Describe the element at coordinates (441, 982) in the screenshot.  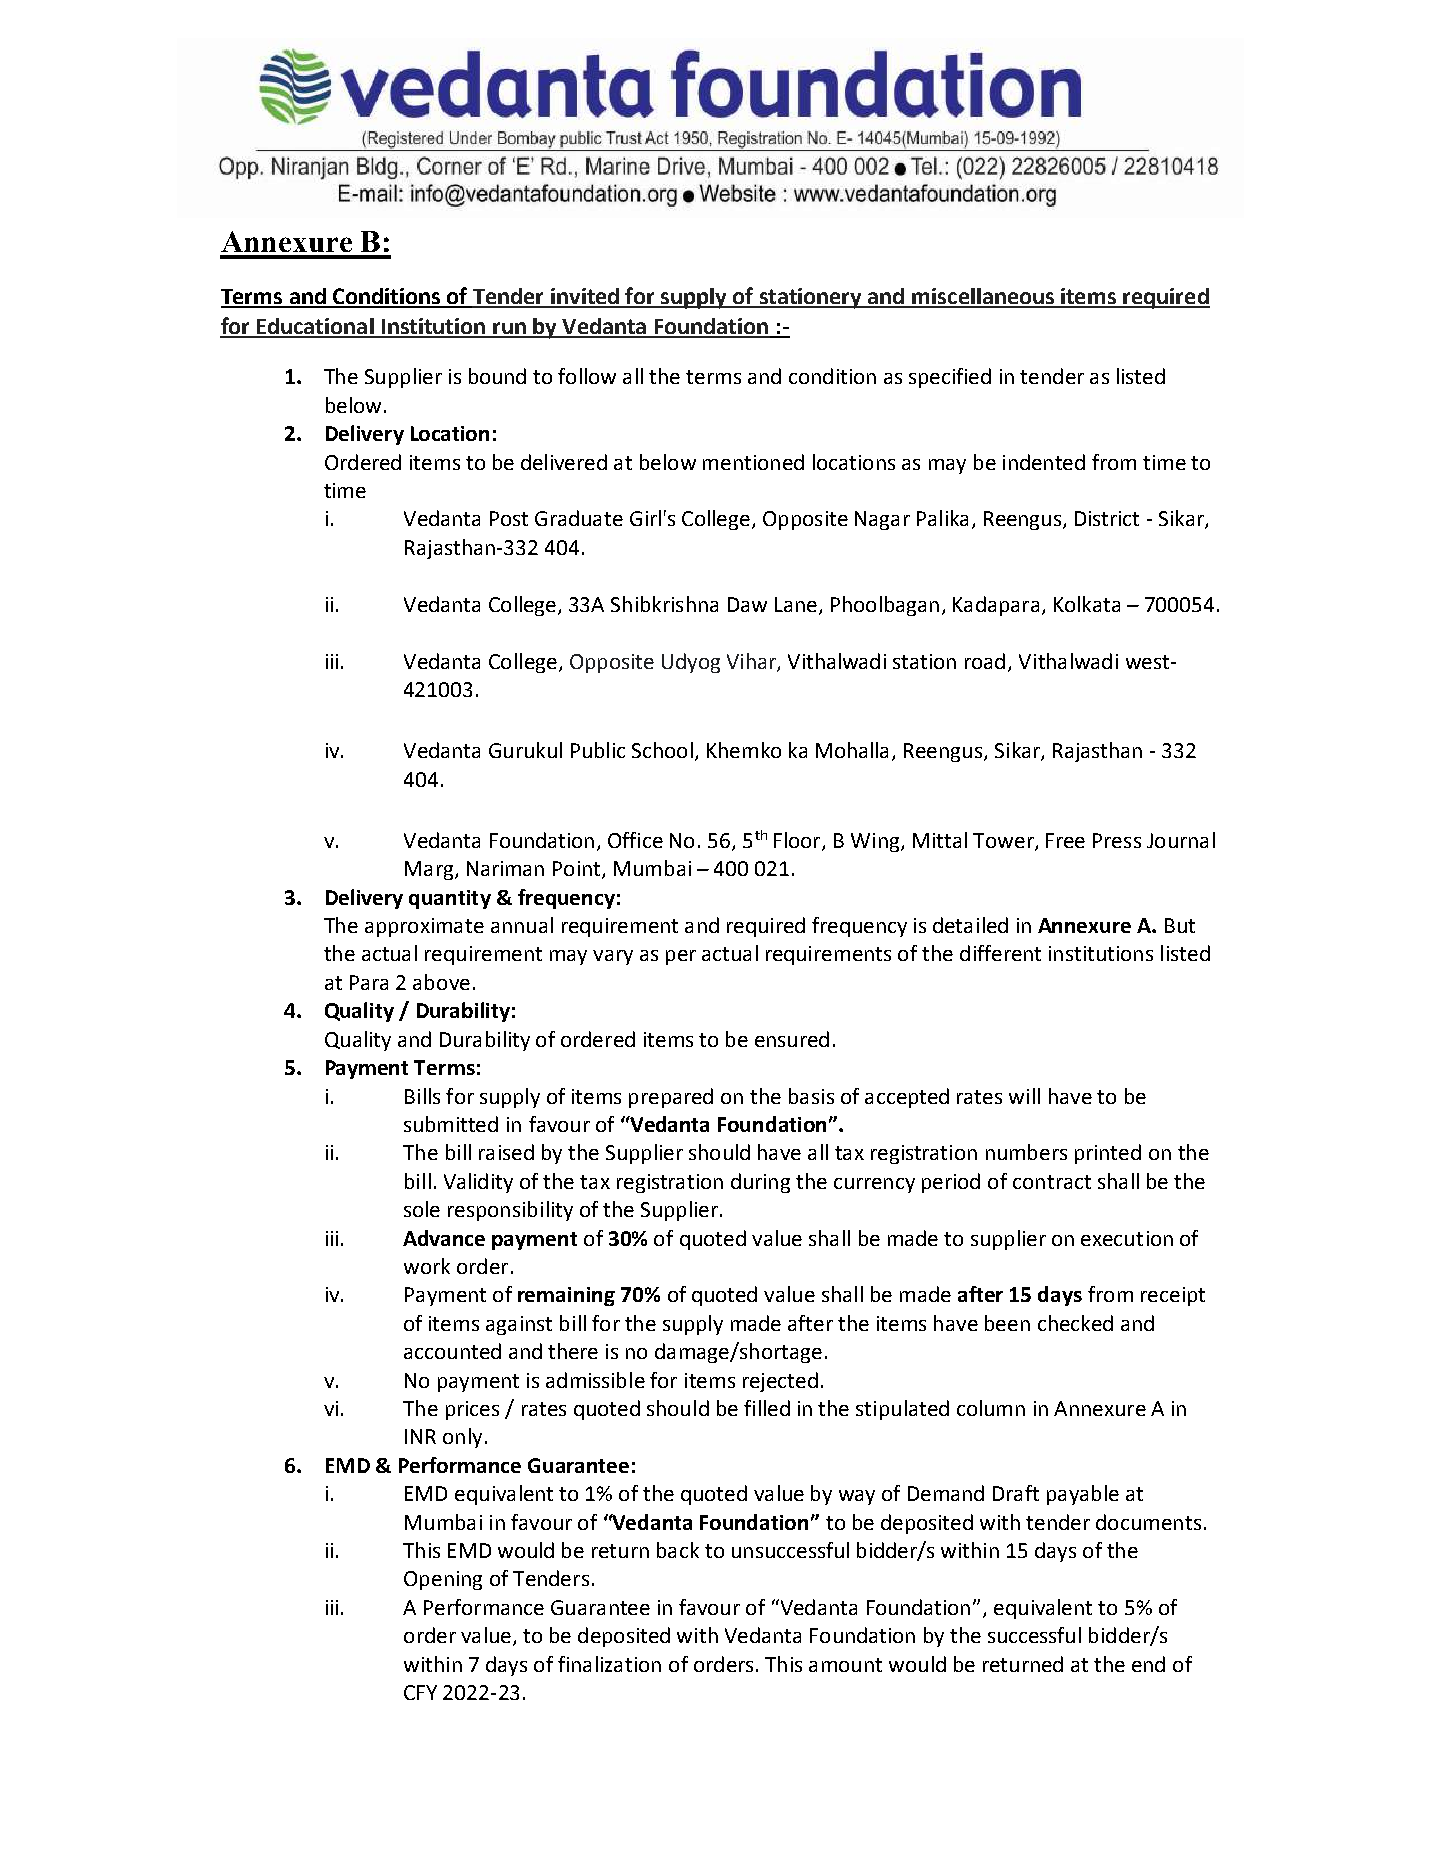
I see `above` at that location.
